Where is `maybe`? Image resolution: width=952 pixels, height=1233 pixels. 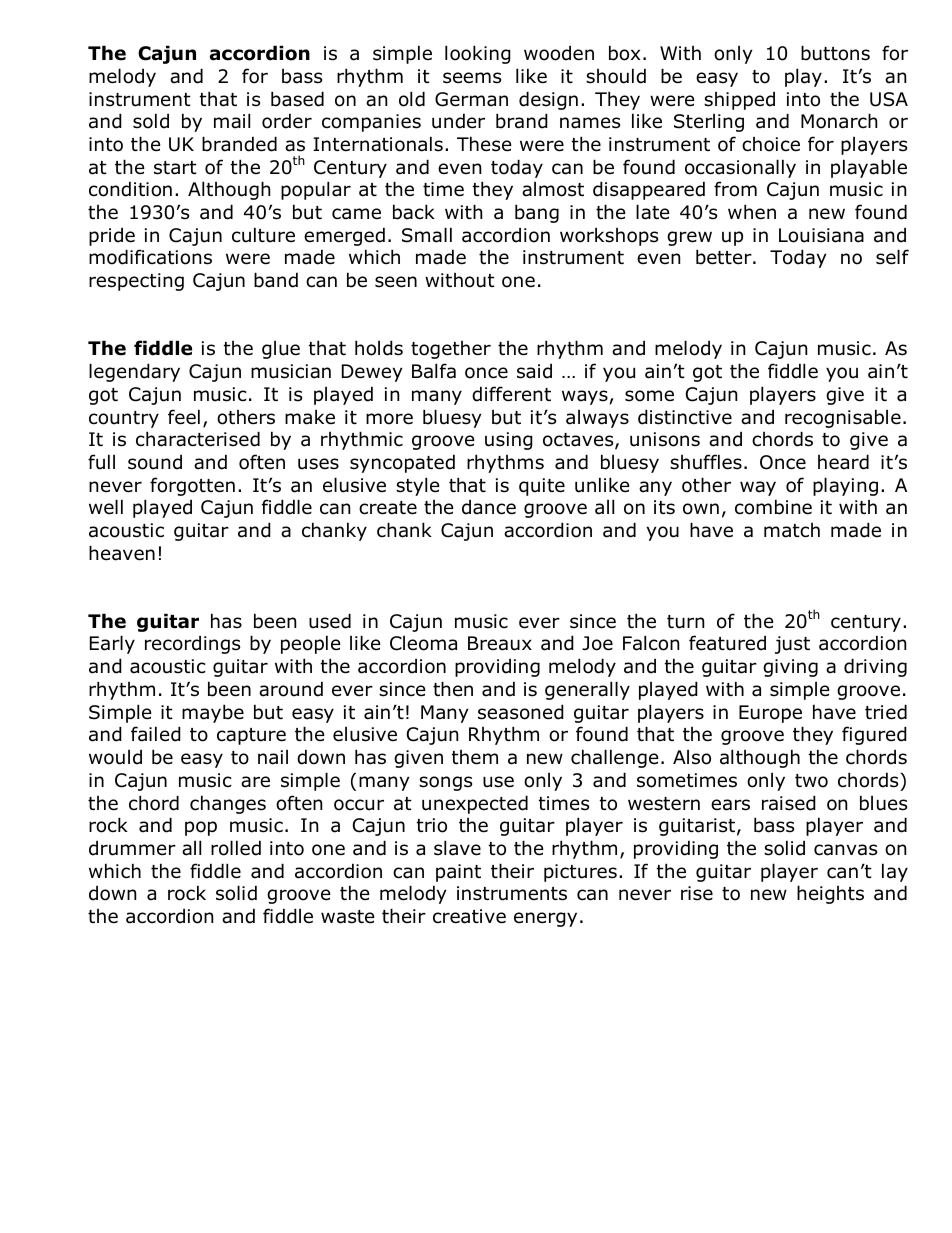
maybe is located at coordinates (213, 713).
